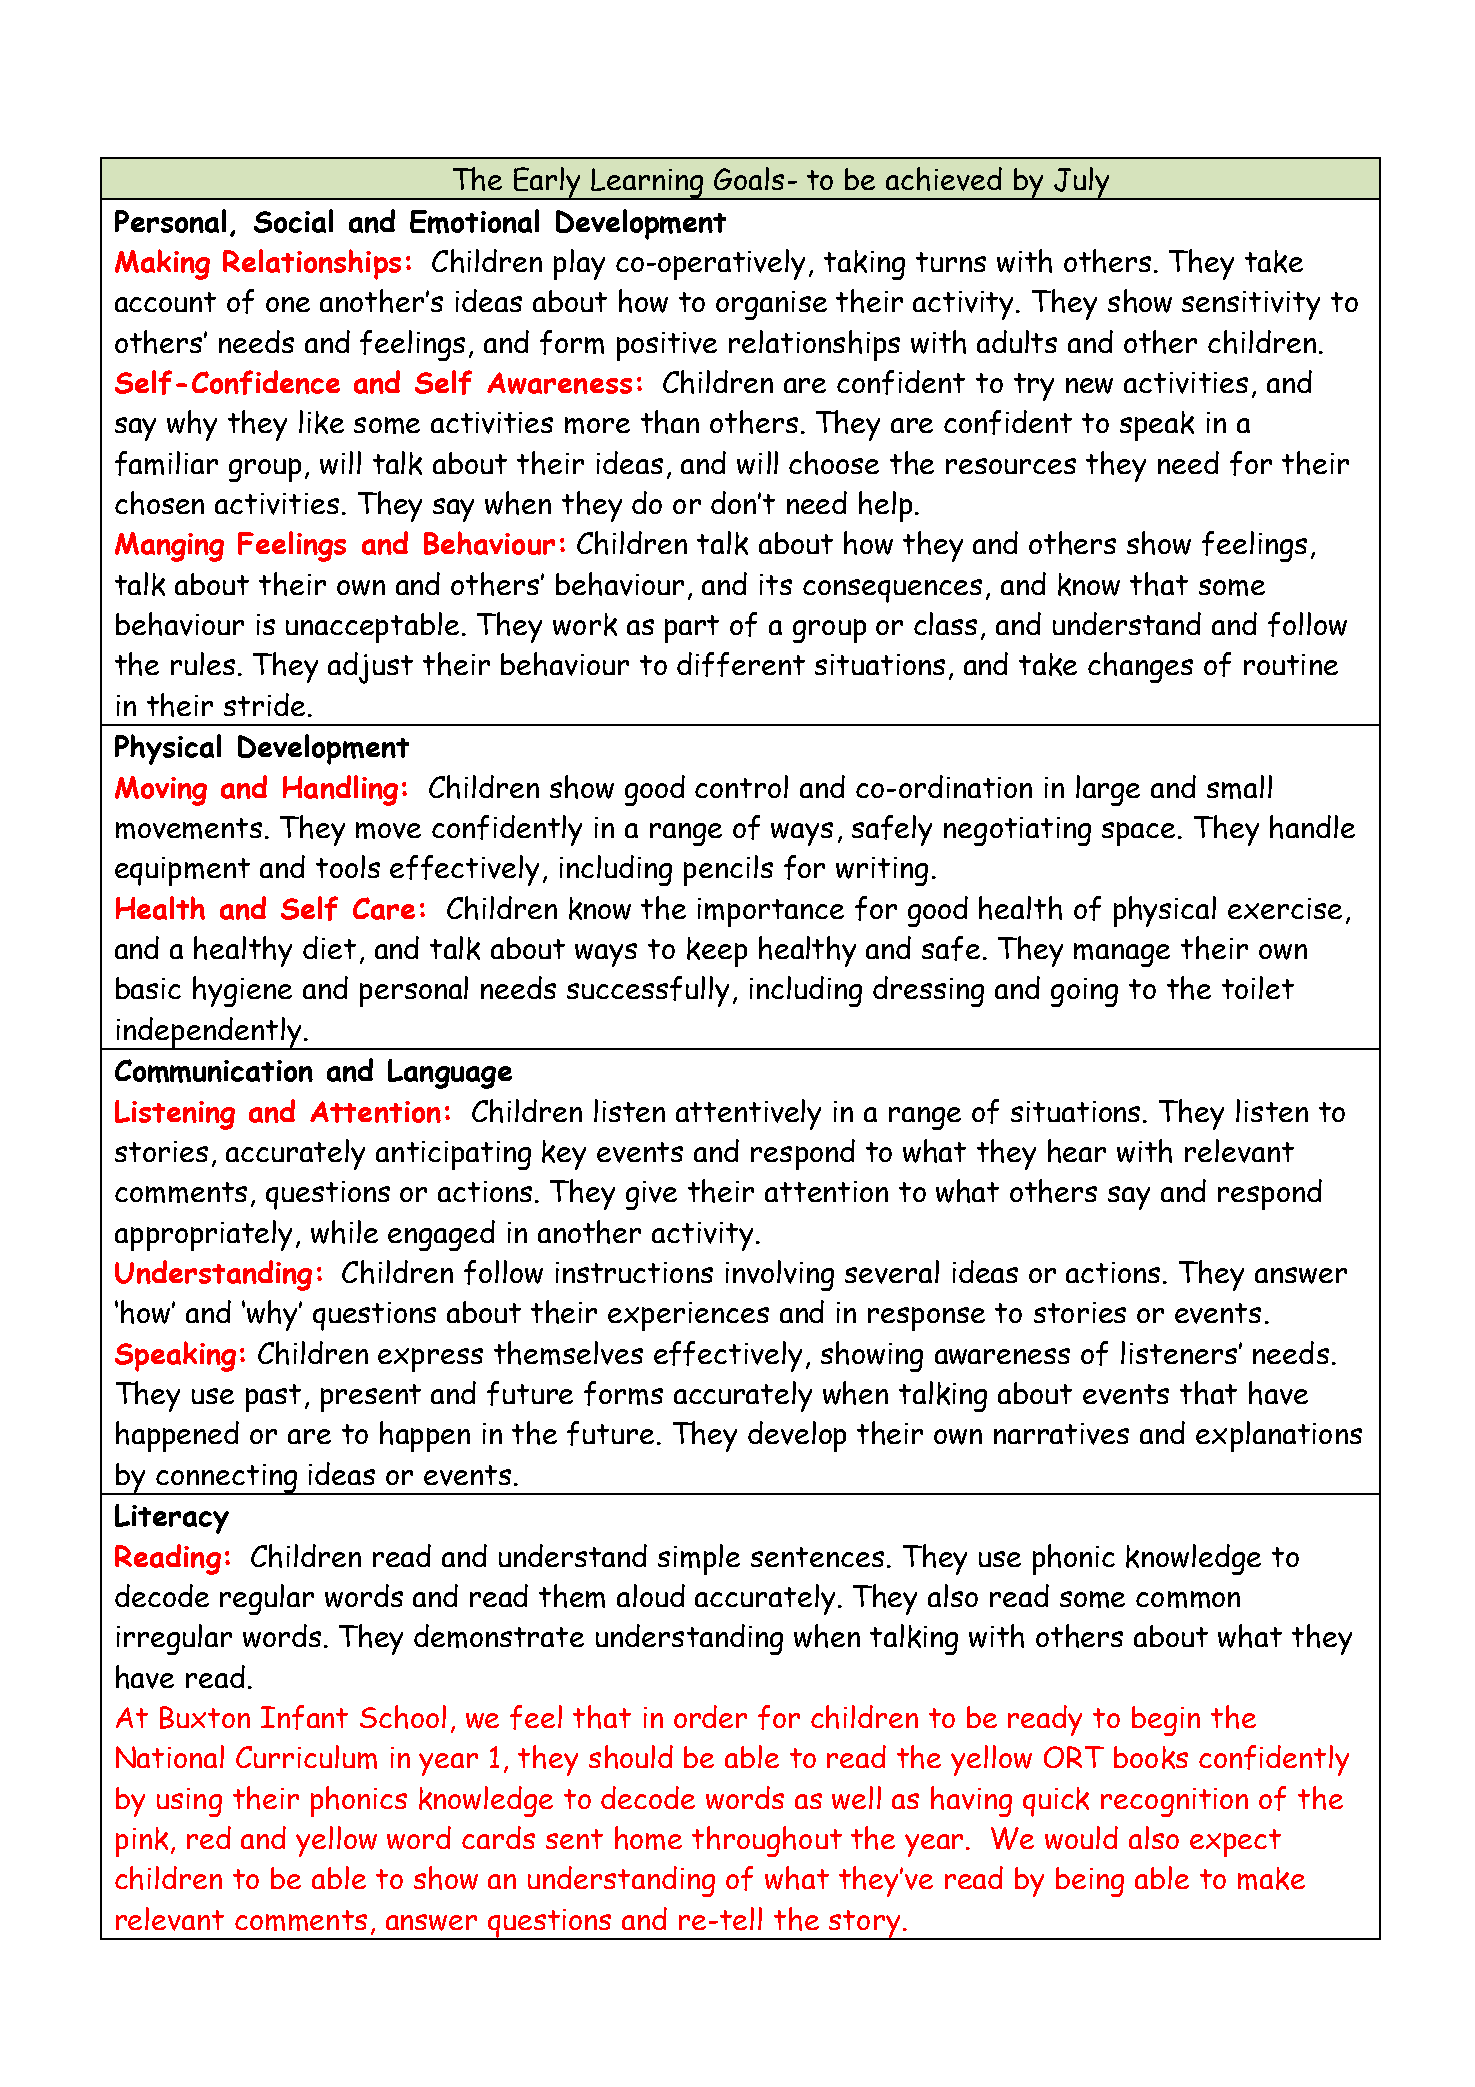 This page has width=1475, height=2087. Describe the element at coordinates (1077, 1151) in the page. I see `hear` at that location.
